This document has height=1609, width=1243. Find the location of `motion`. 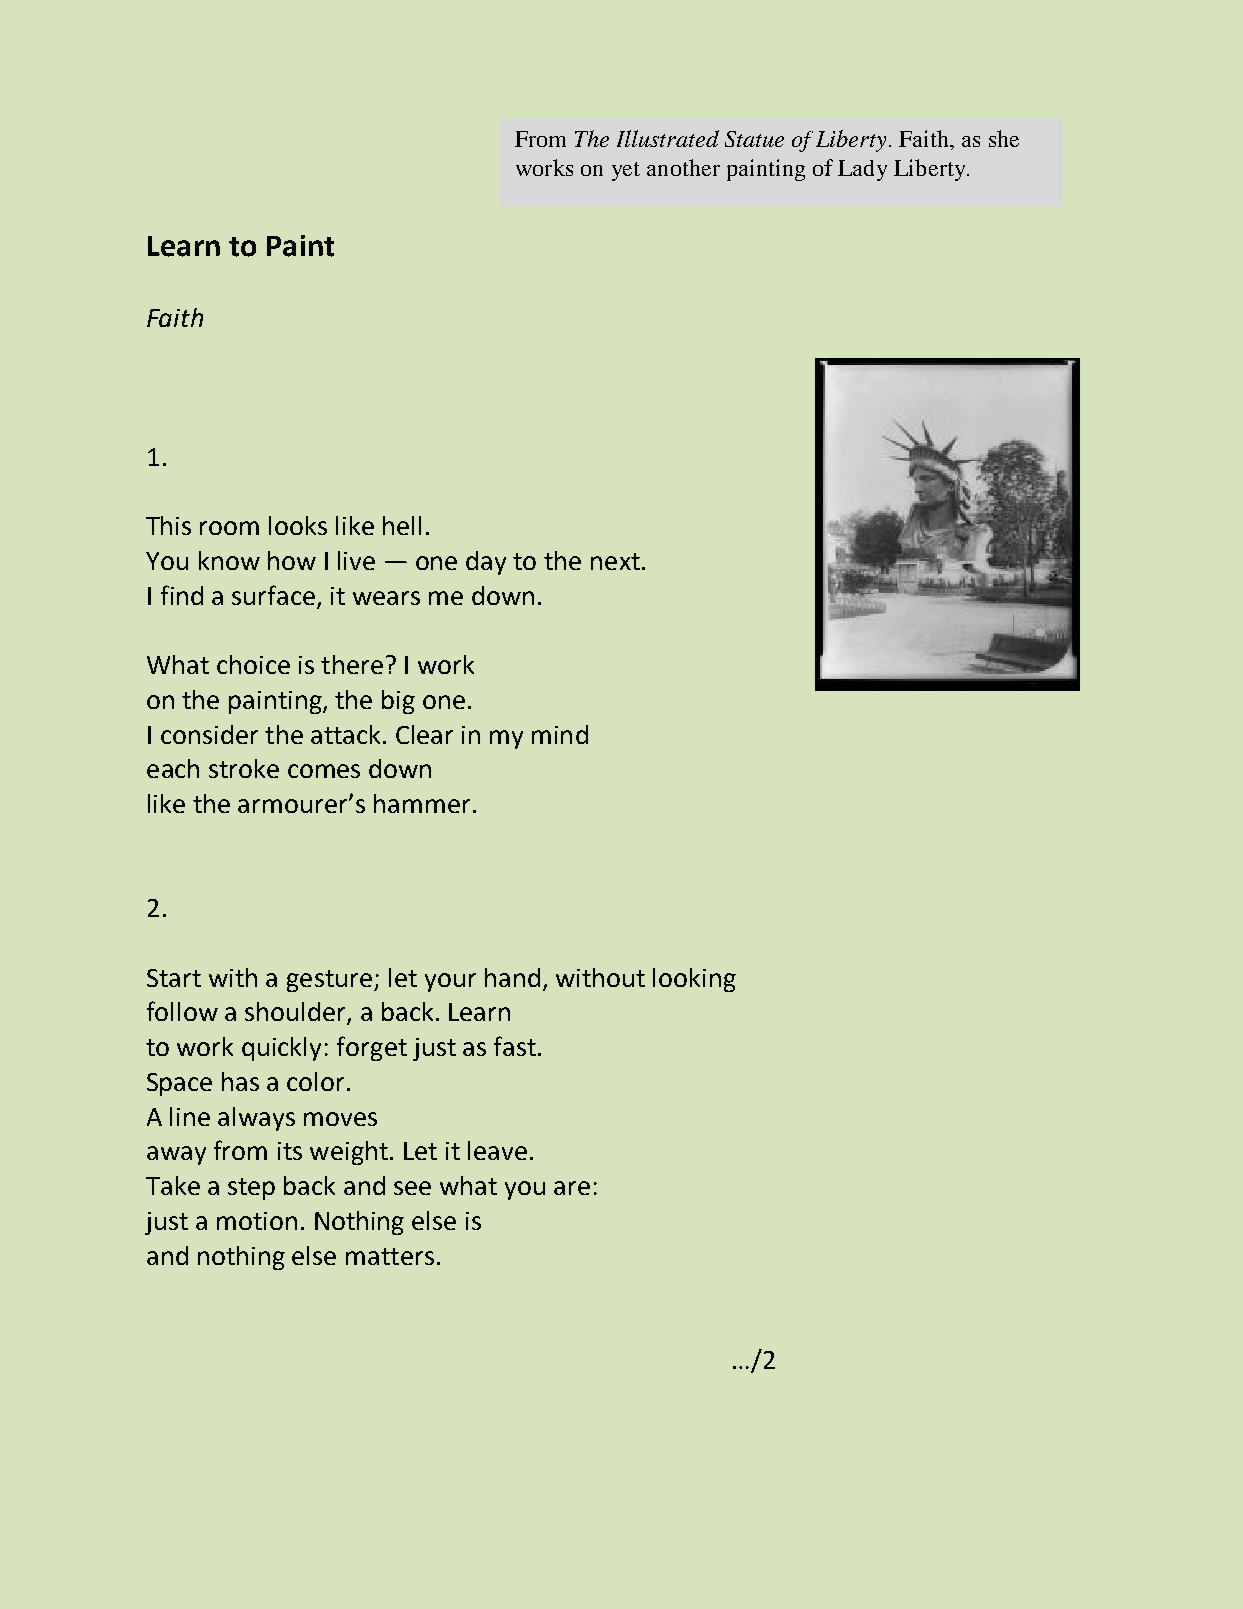

motion is located at coordinates (257, 1221).
